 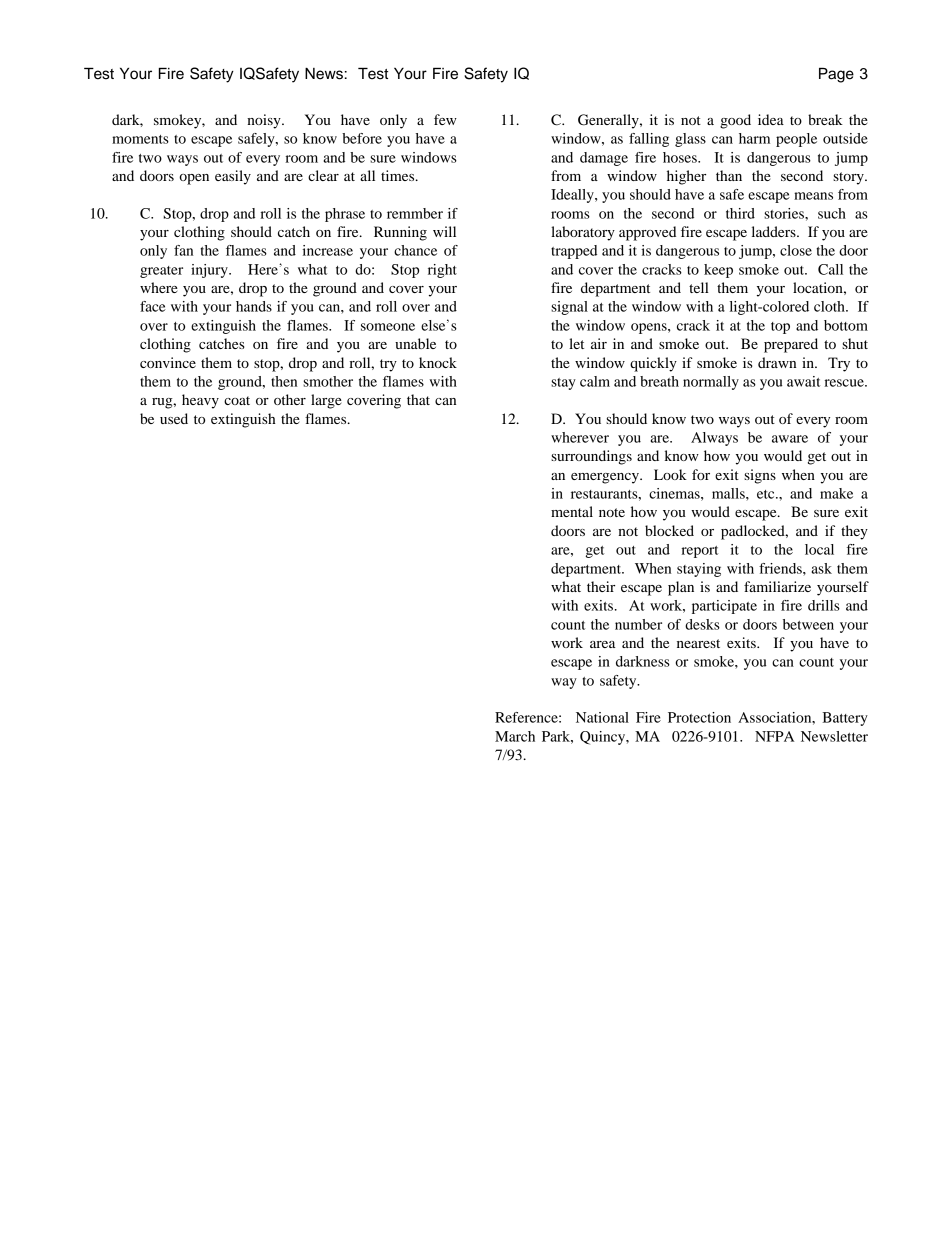 What do you see at coordinates (602, 717) in the page?
I see `National` at bounding box center [602, 717].
